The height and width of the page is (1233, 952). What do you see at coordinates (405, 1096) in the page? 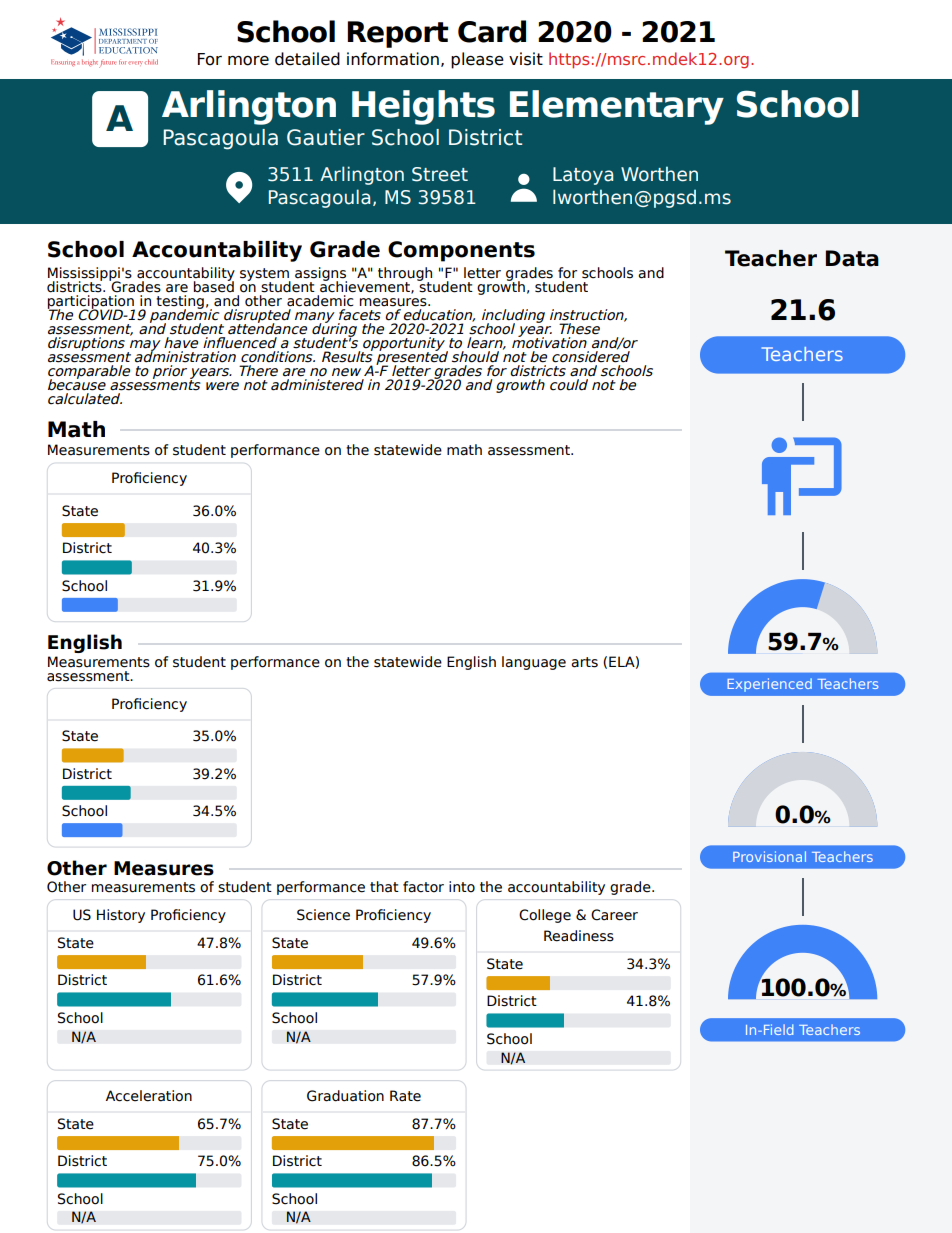
I see `Rate` at bounding box center [405, 1096].
